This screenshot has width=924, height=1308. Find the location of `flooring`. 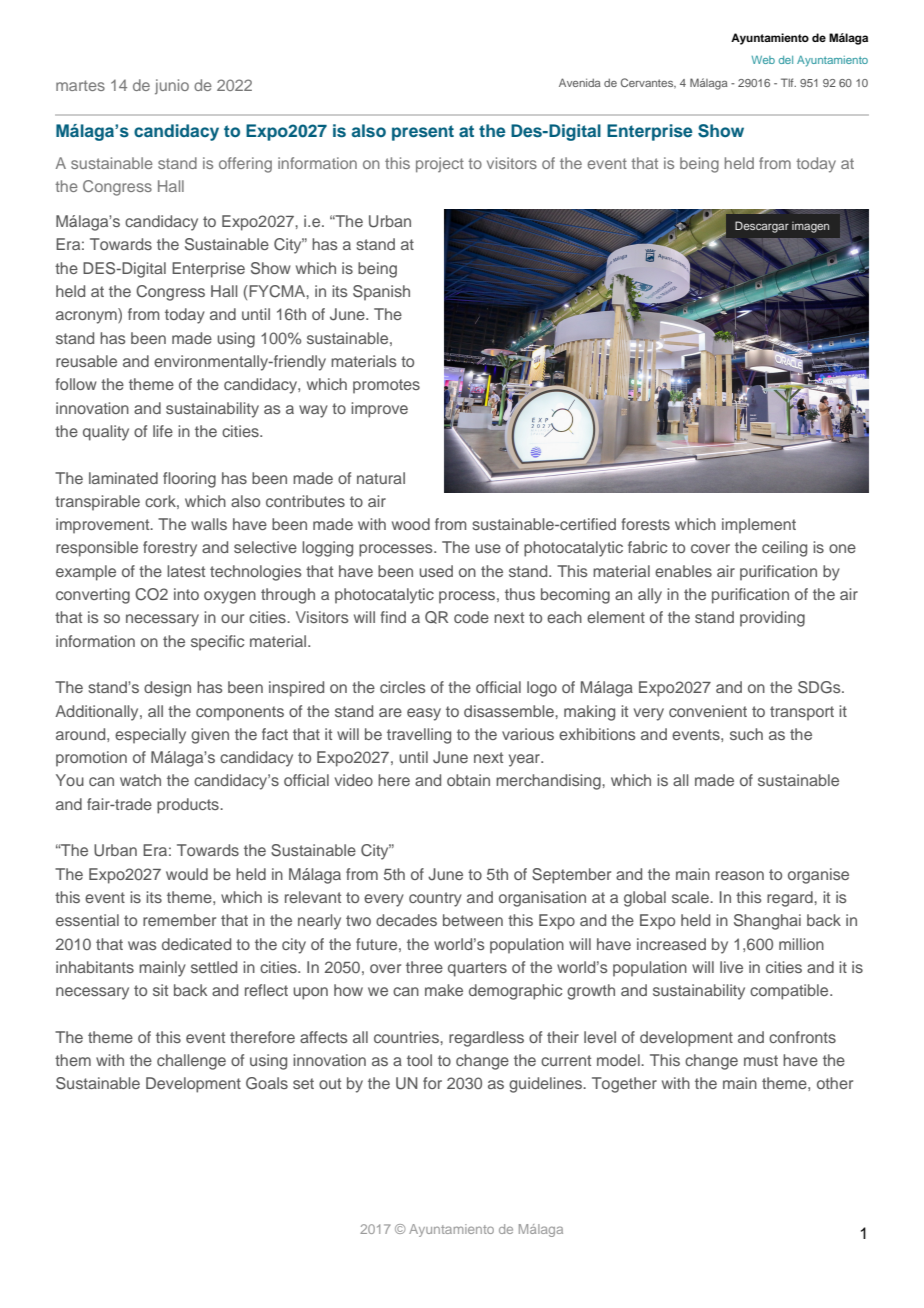

flooring is located at coordinates (189, 480).
